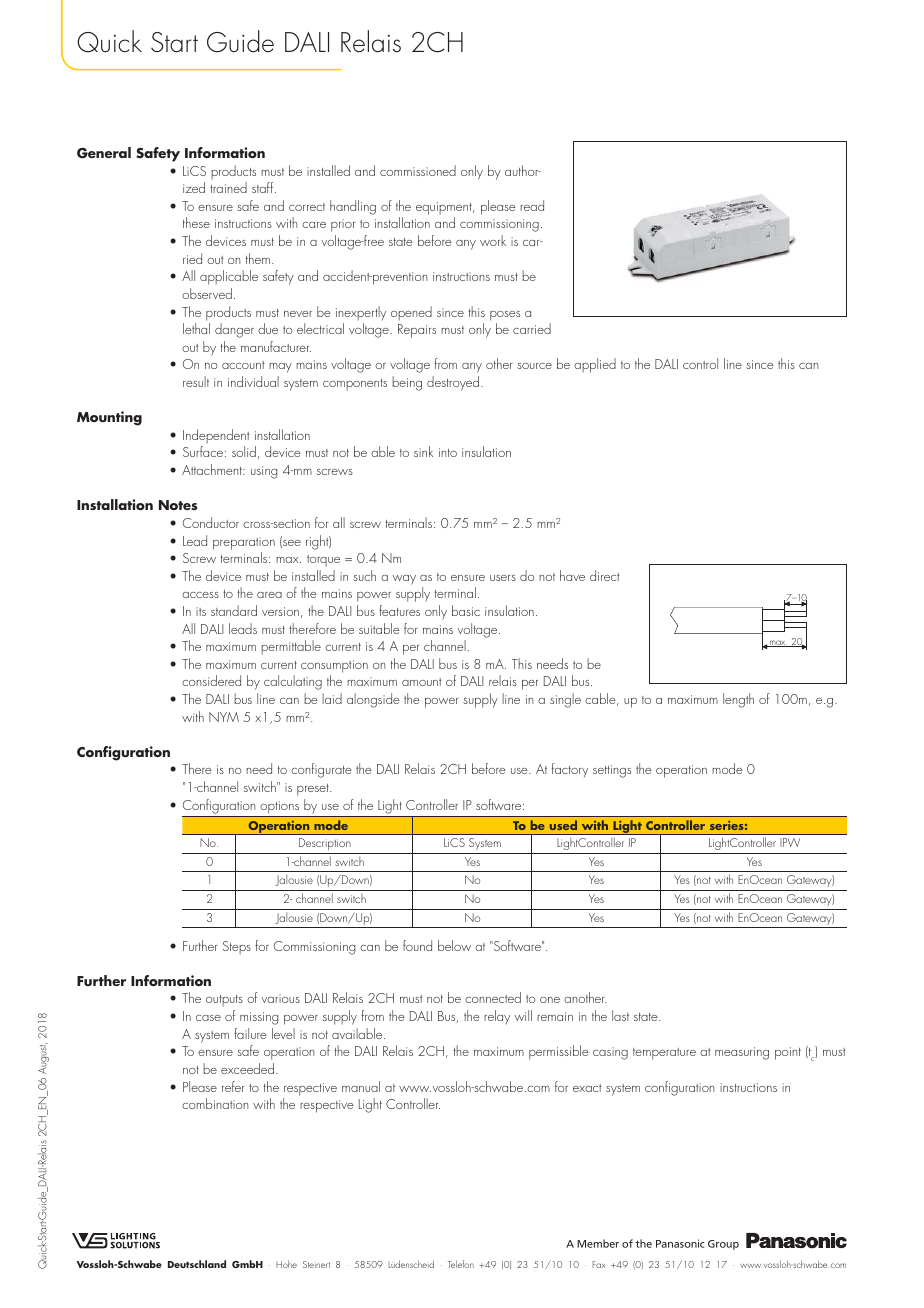 The width and height of the image is (924, 1308). Describe the element at coordinates (422, 682) in the image. I see `amount` at that location.
